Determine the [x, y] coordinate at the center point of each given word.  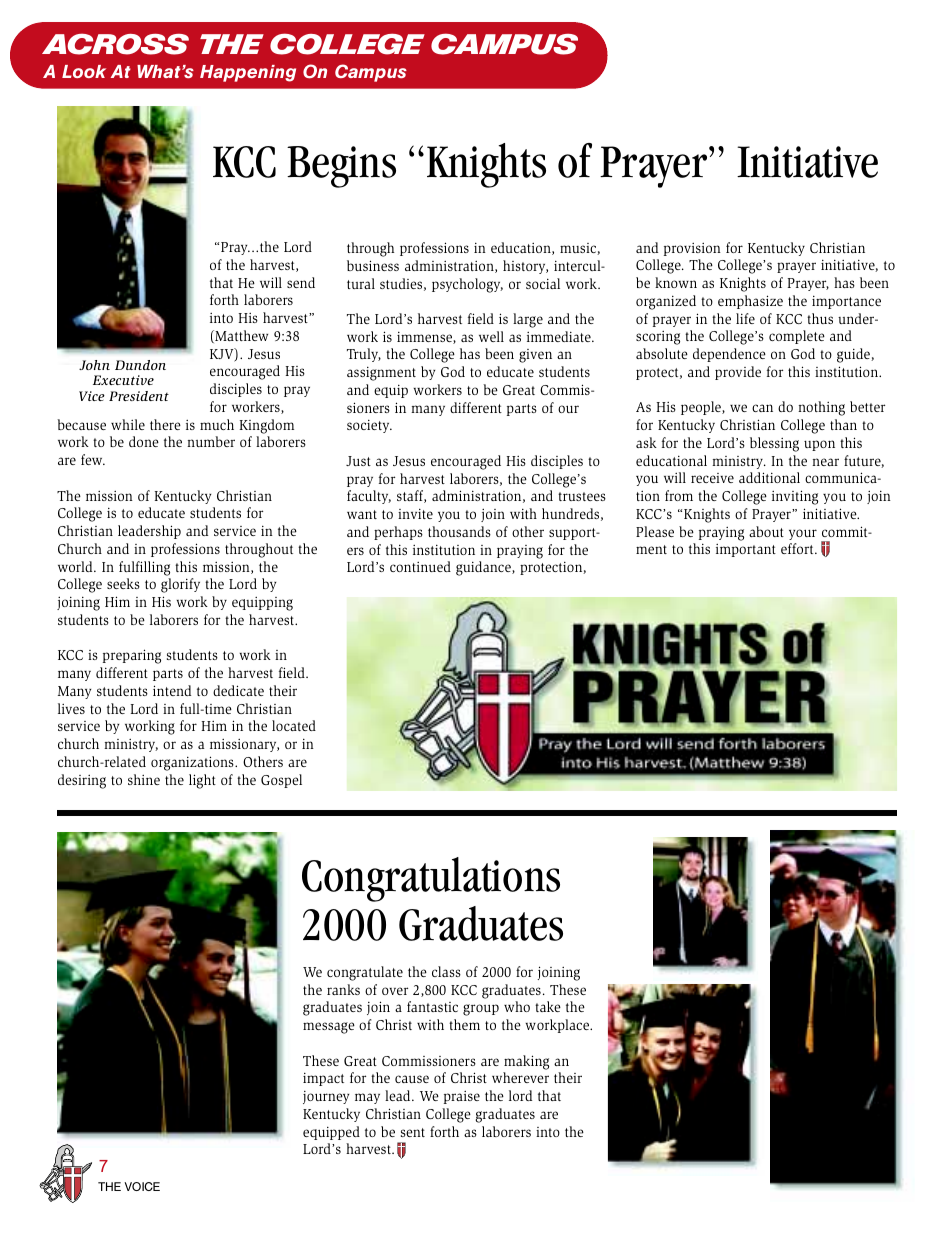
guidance [484, 568]
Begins [341, 167]
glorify [180, 585]
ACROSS [115, 44]
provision [692, 249]
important [746, 550]
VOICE [142, 1186]
